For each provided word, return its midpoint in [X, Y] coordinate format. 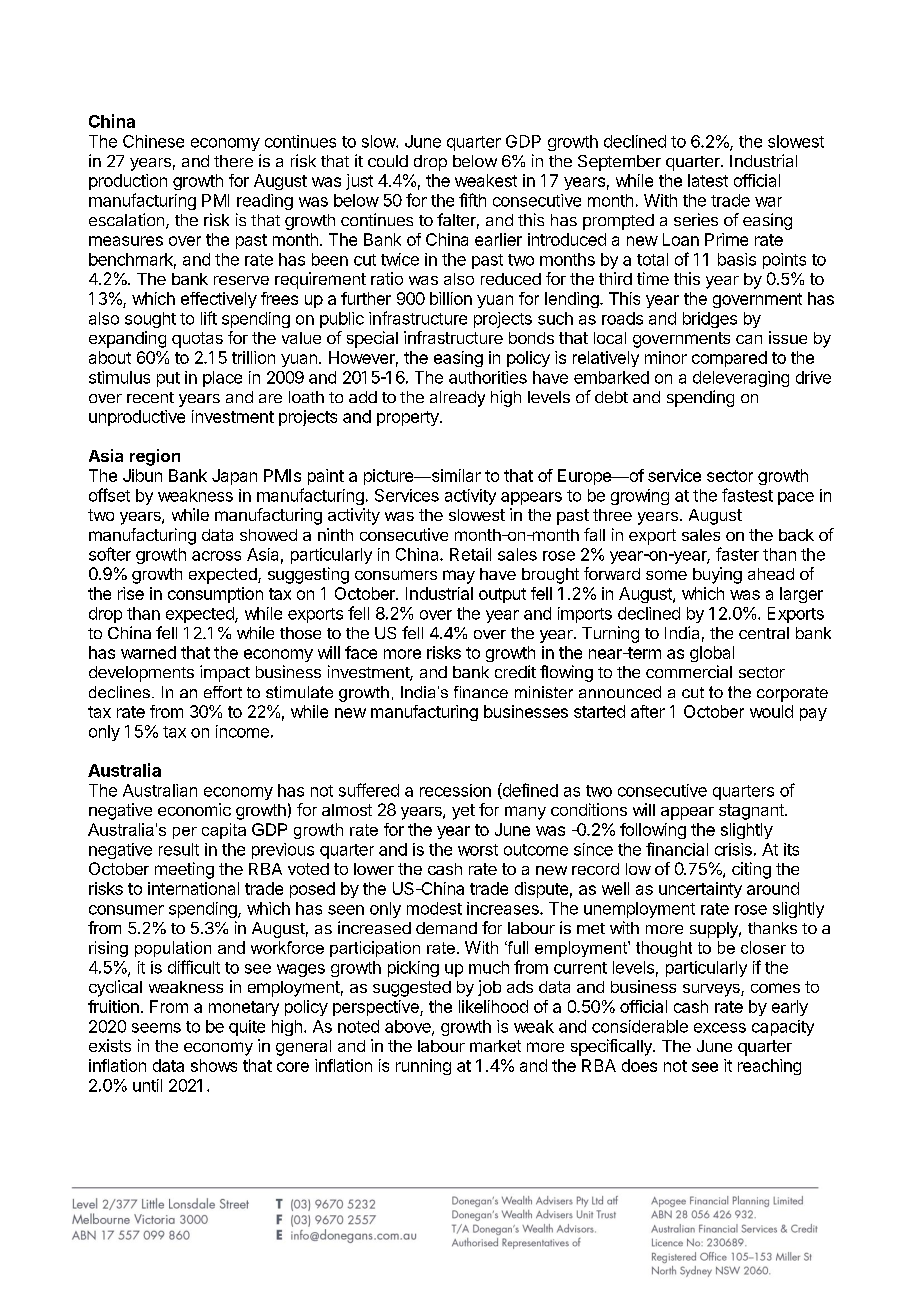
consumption [215, 595]
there [233, 161]
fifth [472, 200]
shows [214, 1065]
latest [708, 180]
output [502, 595]
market [495, 1046]
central [764, 633]
